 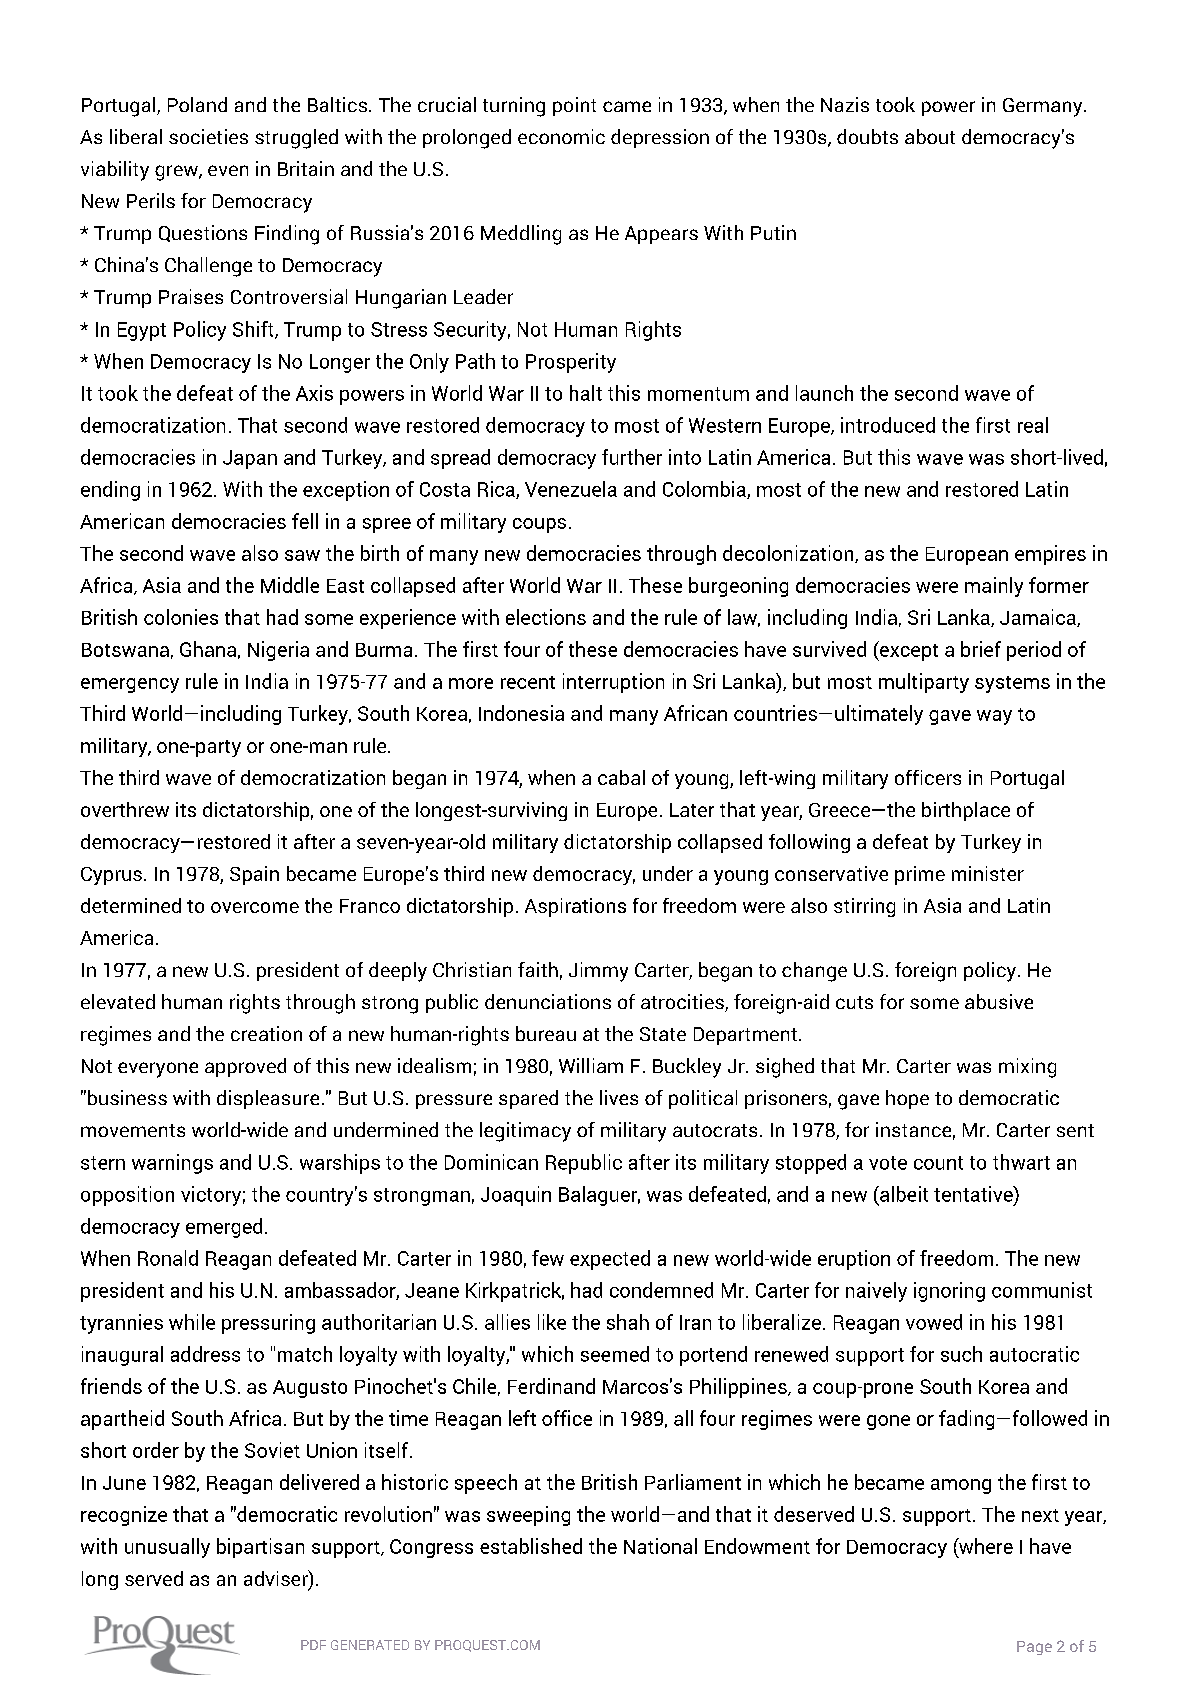 What do you see at coordinates (181, 617) in the document?
I see `colonies` at bounding box center [181, 617].
